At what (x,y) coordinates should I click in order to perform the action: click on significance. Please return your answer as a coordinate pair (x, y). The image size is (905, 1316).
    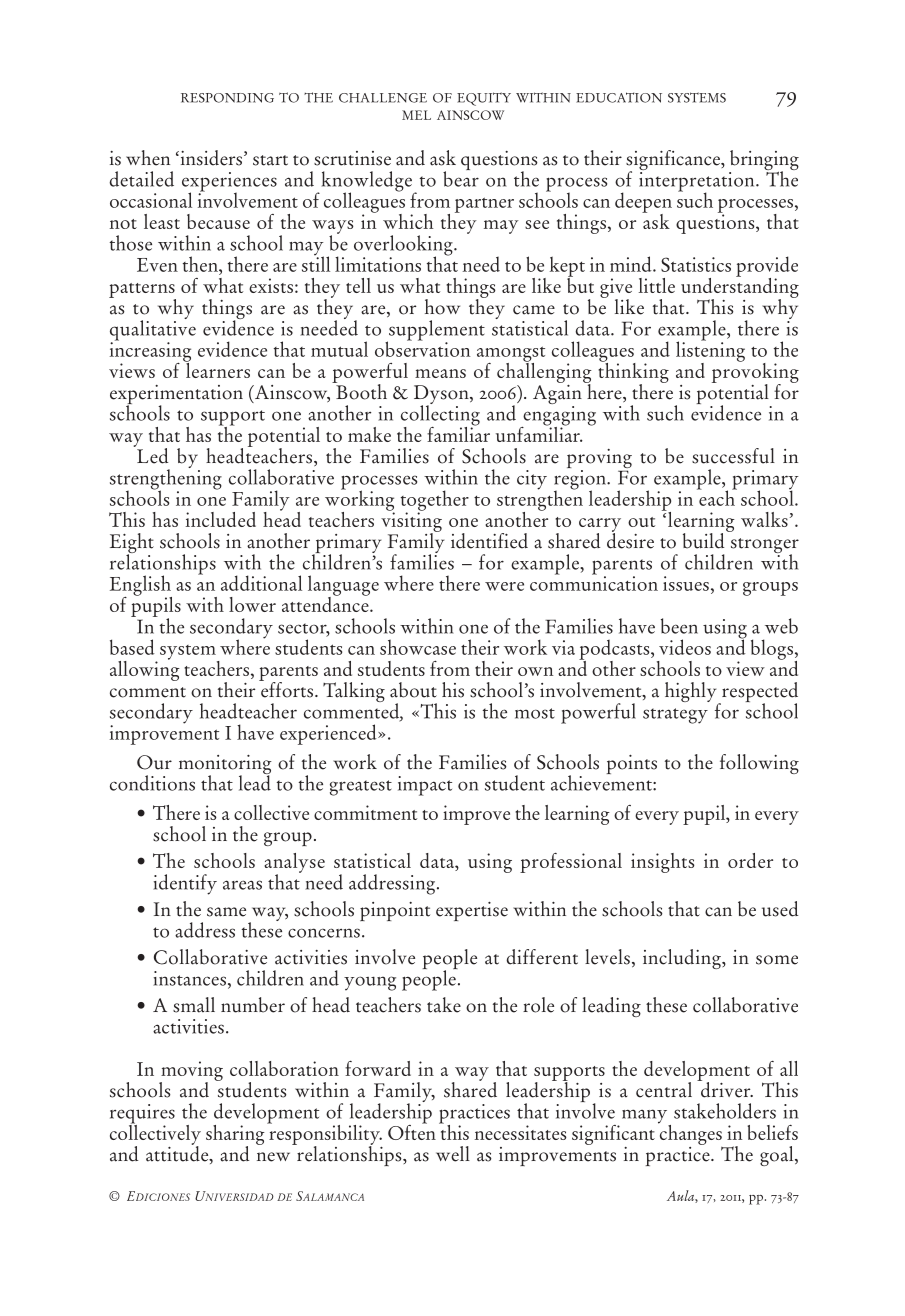
    Looking at the image, I should click on (674, 161).
